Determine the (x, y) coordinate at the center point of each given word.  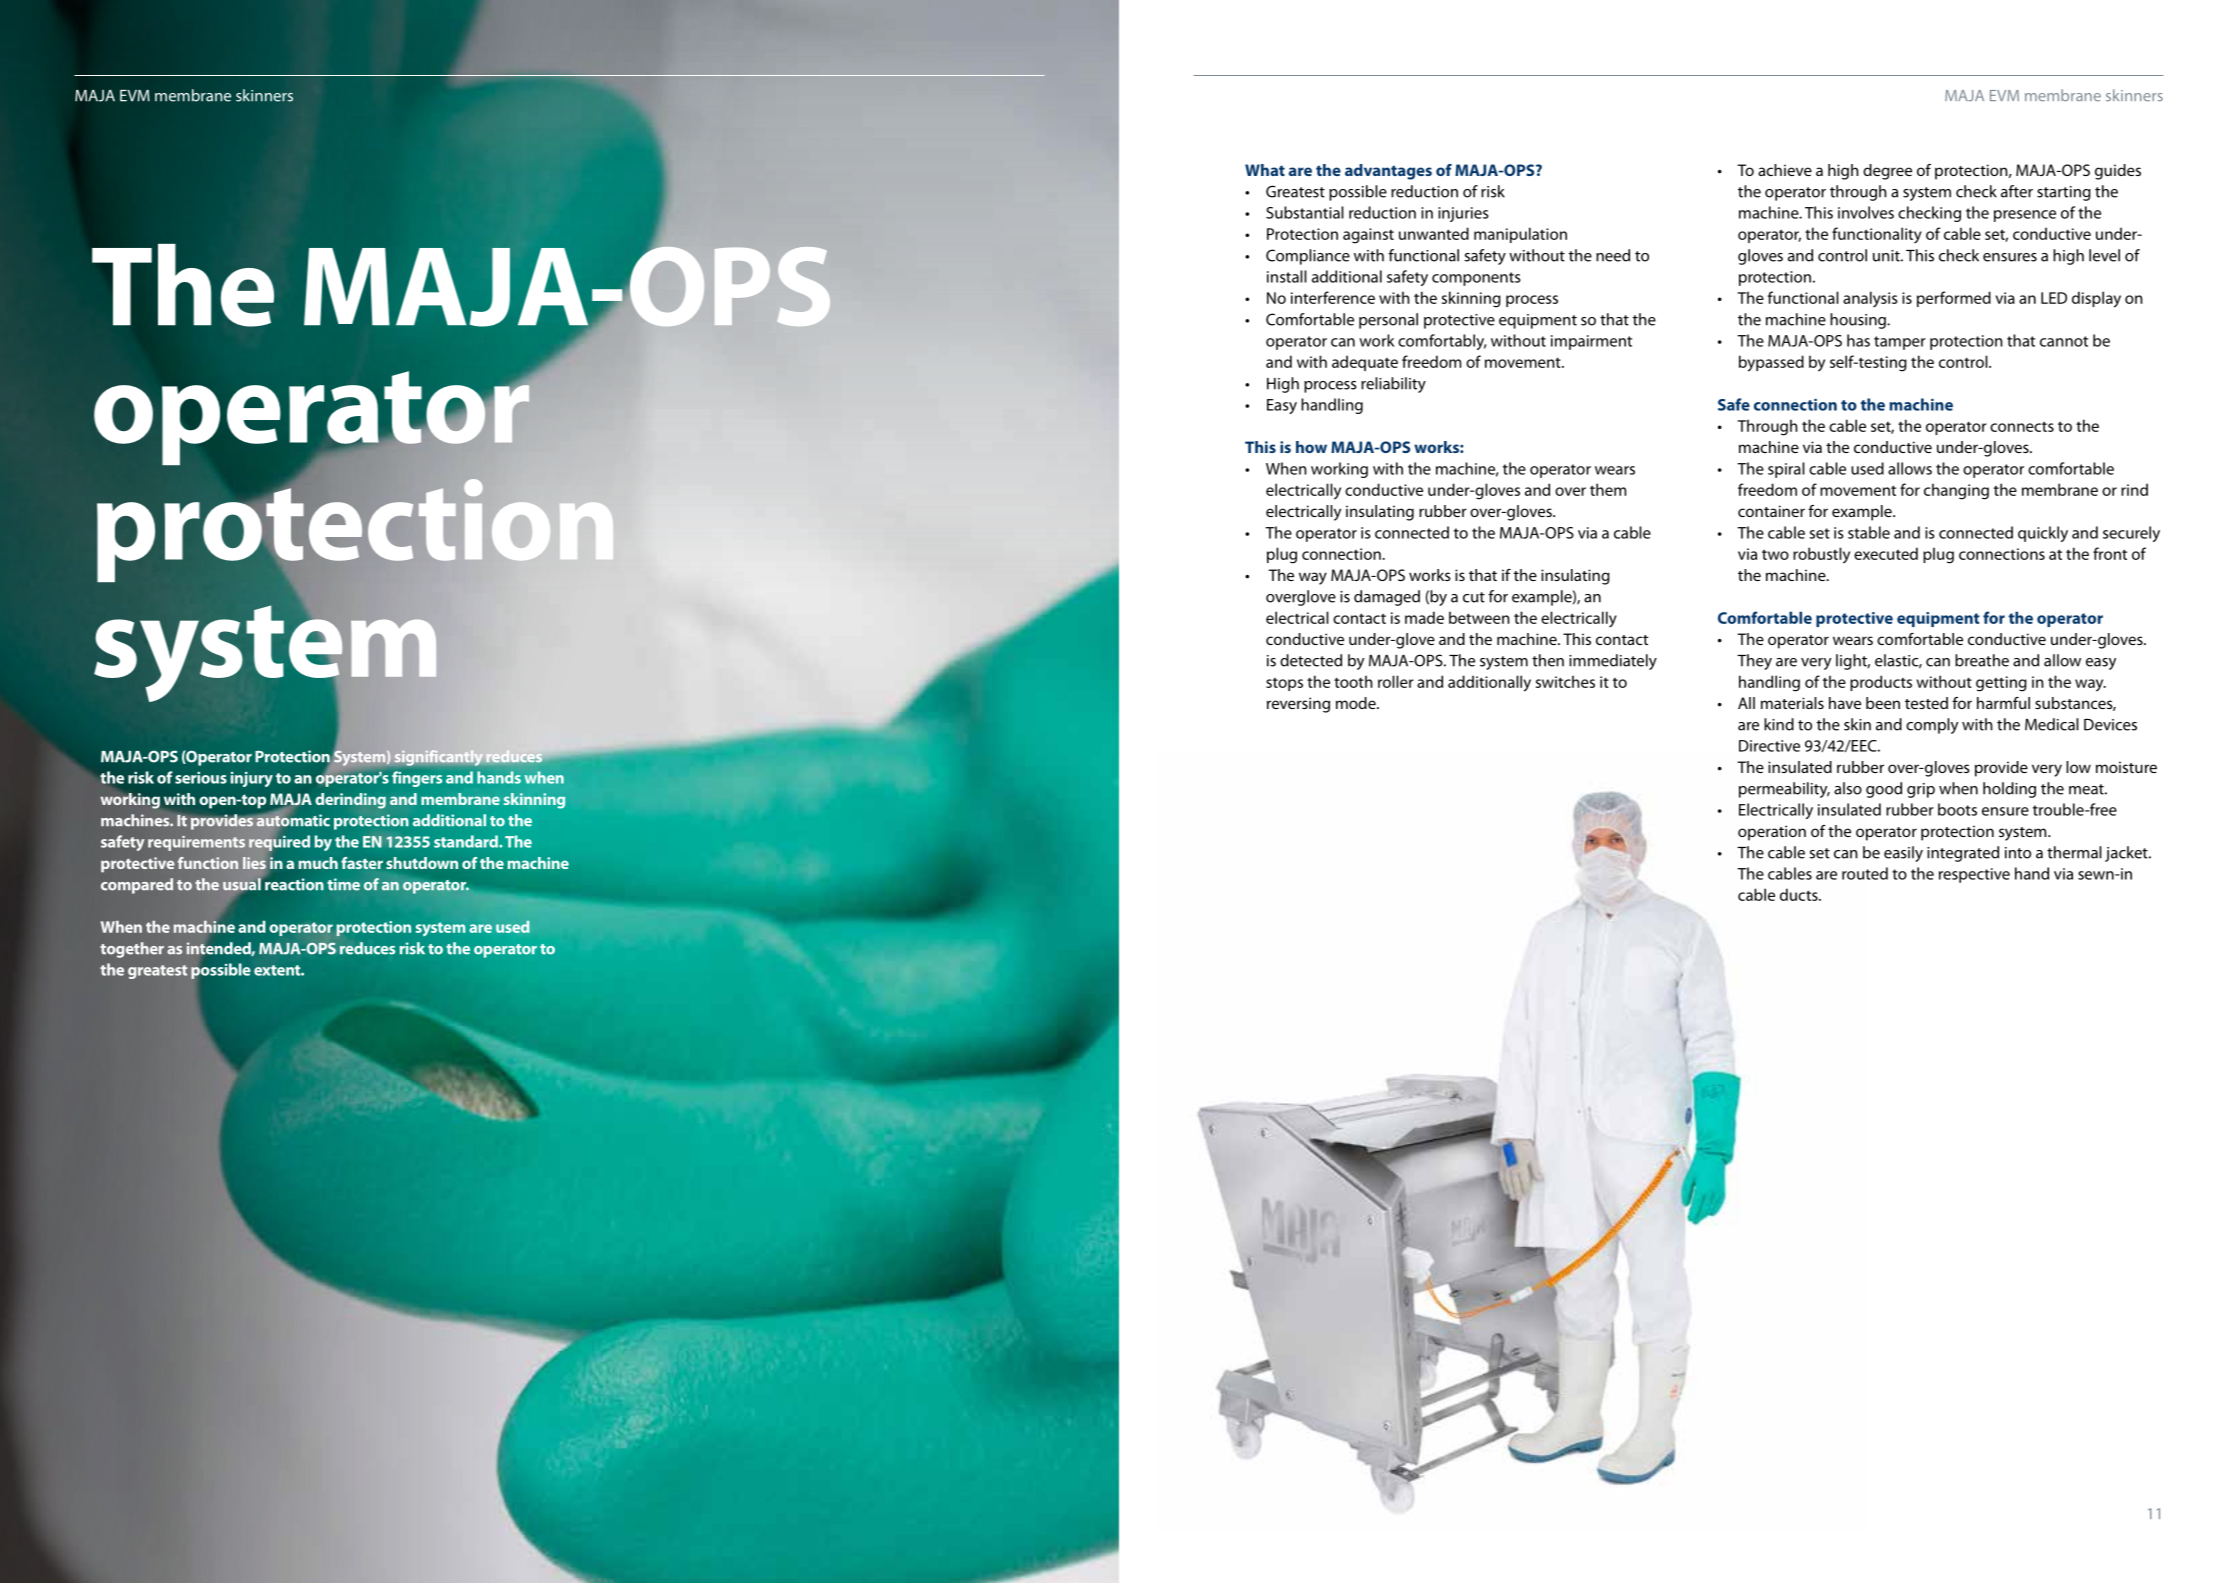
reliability (1393, 385)
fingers (417, 779)
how (1311, 447)
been (1883, 703)
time (343, 884)
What (1265, 170)
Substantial (1305, 212)
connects (2022, 426)
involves (1866, 212)
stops (1284, 684)
